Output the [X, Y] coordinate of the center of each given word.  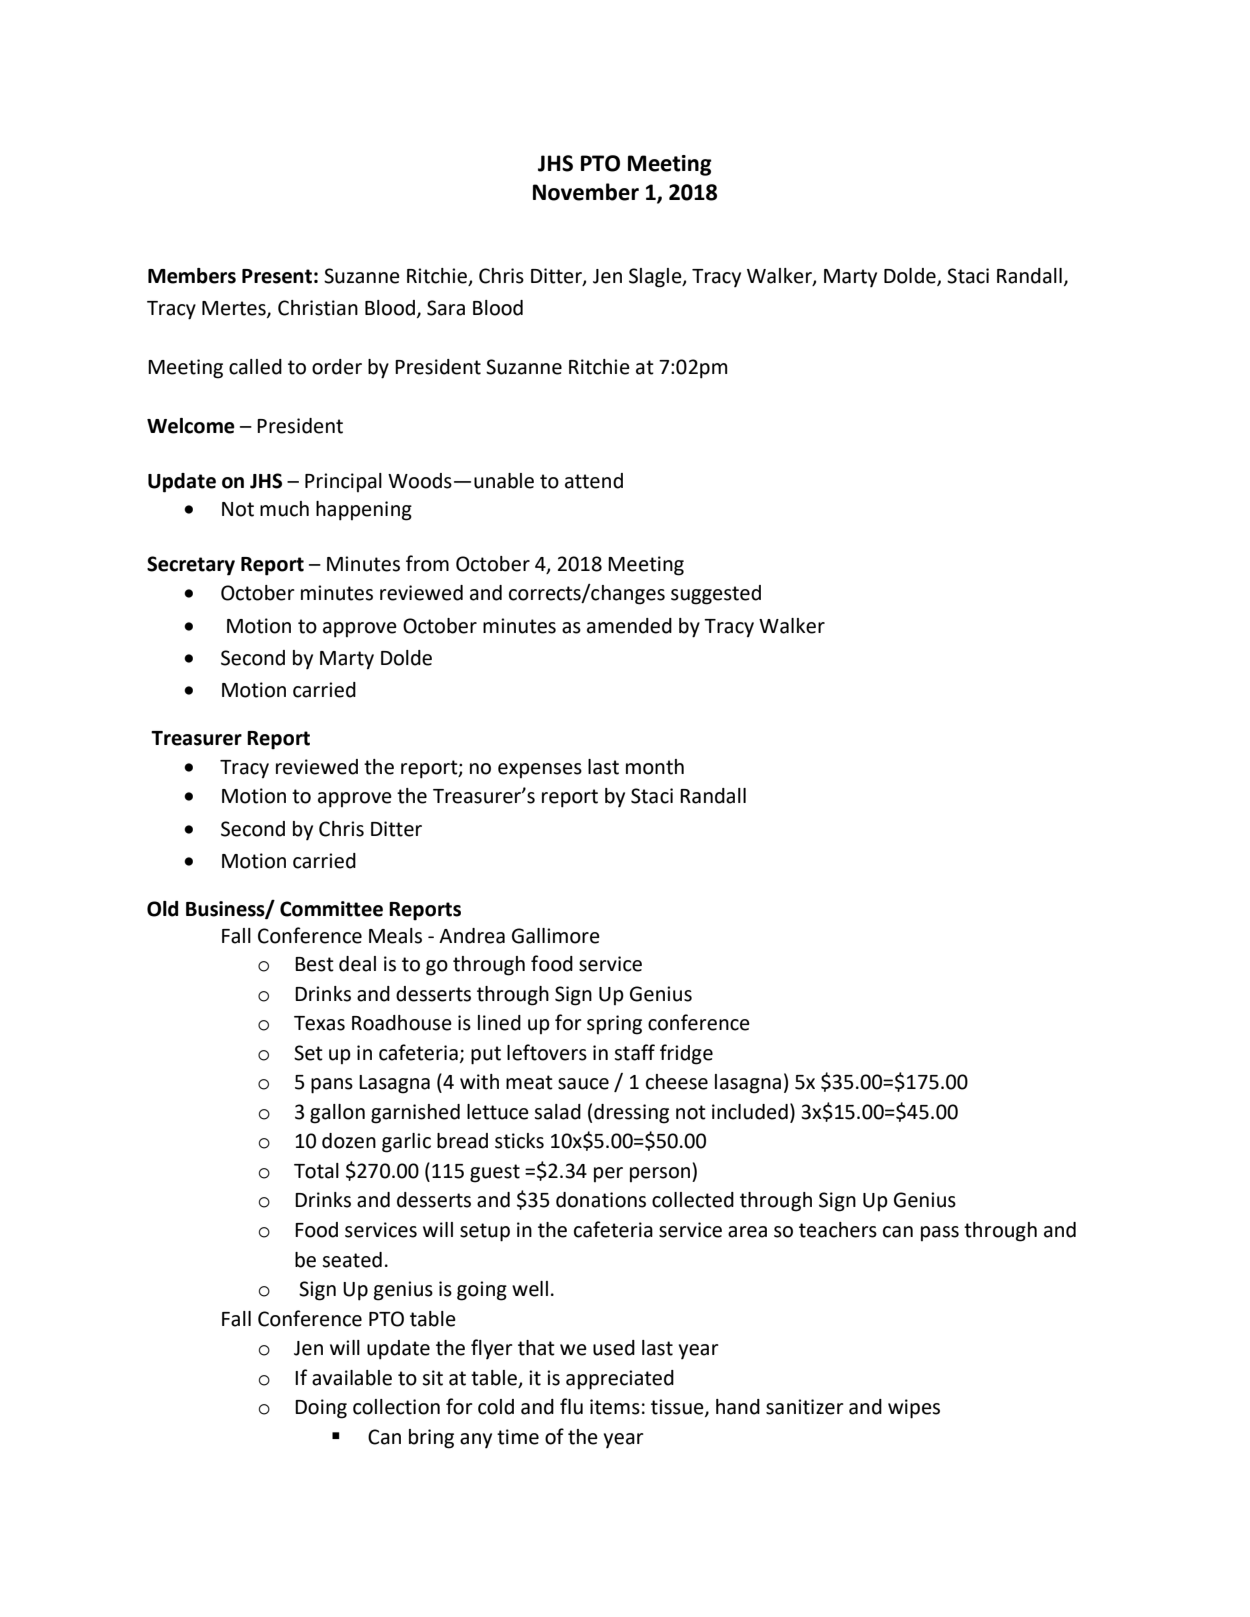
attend [594, 481]
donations [601, 1200]
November [586, 192]
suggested [716, 595]
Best [314, 964]
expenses [540, 770]
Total [316, 1171]
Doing [321, 1409]
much [284, 509]
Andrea [472, 936]
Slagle [656, 278]
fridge [686, 1054]
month [655, 767]
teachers [838, 1230]
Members [192, 276]
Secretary [191, 566]
